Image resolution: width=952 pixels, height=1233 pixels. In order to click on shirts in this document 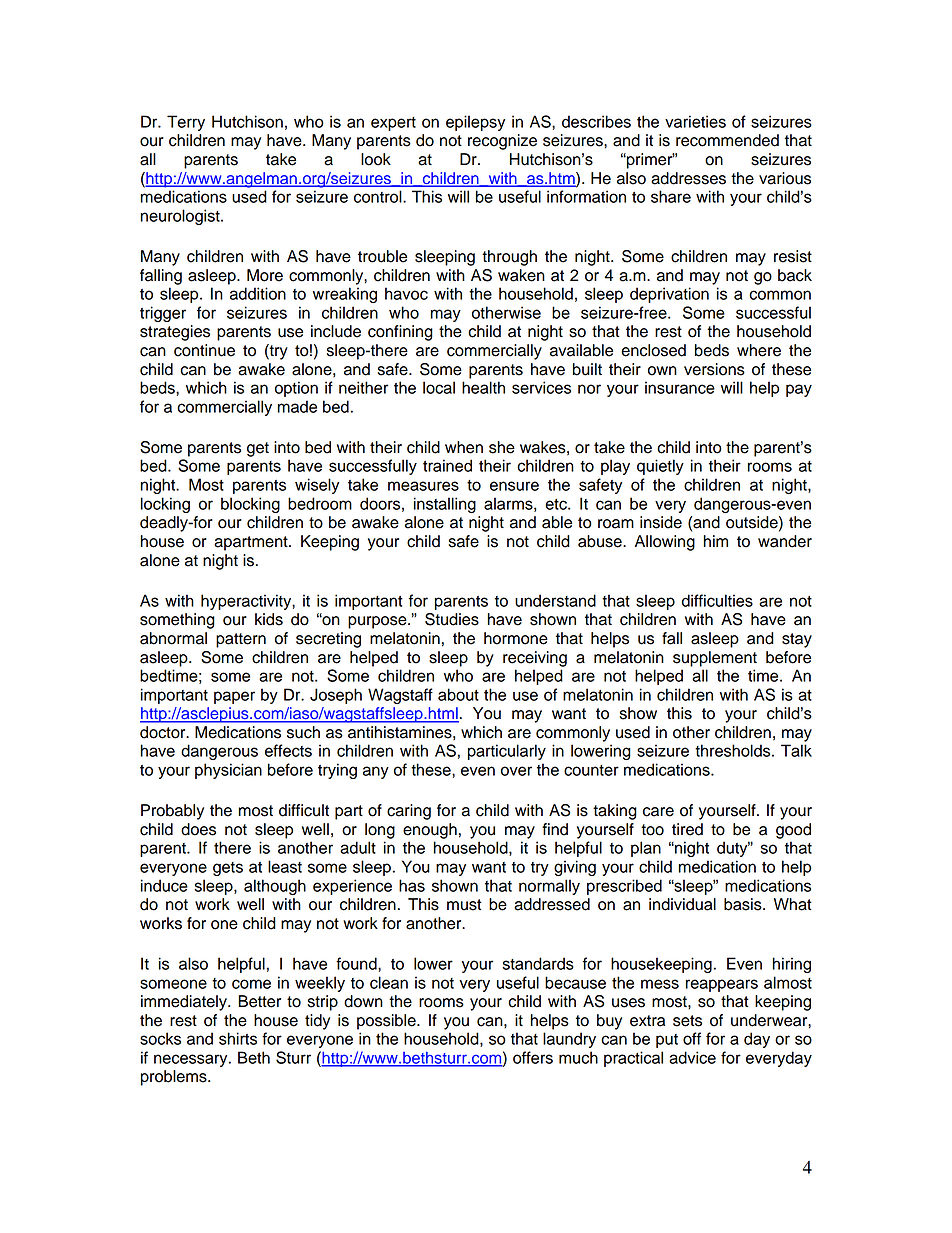, I will do `click(238, 1038)`.
